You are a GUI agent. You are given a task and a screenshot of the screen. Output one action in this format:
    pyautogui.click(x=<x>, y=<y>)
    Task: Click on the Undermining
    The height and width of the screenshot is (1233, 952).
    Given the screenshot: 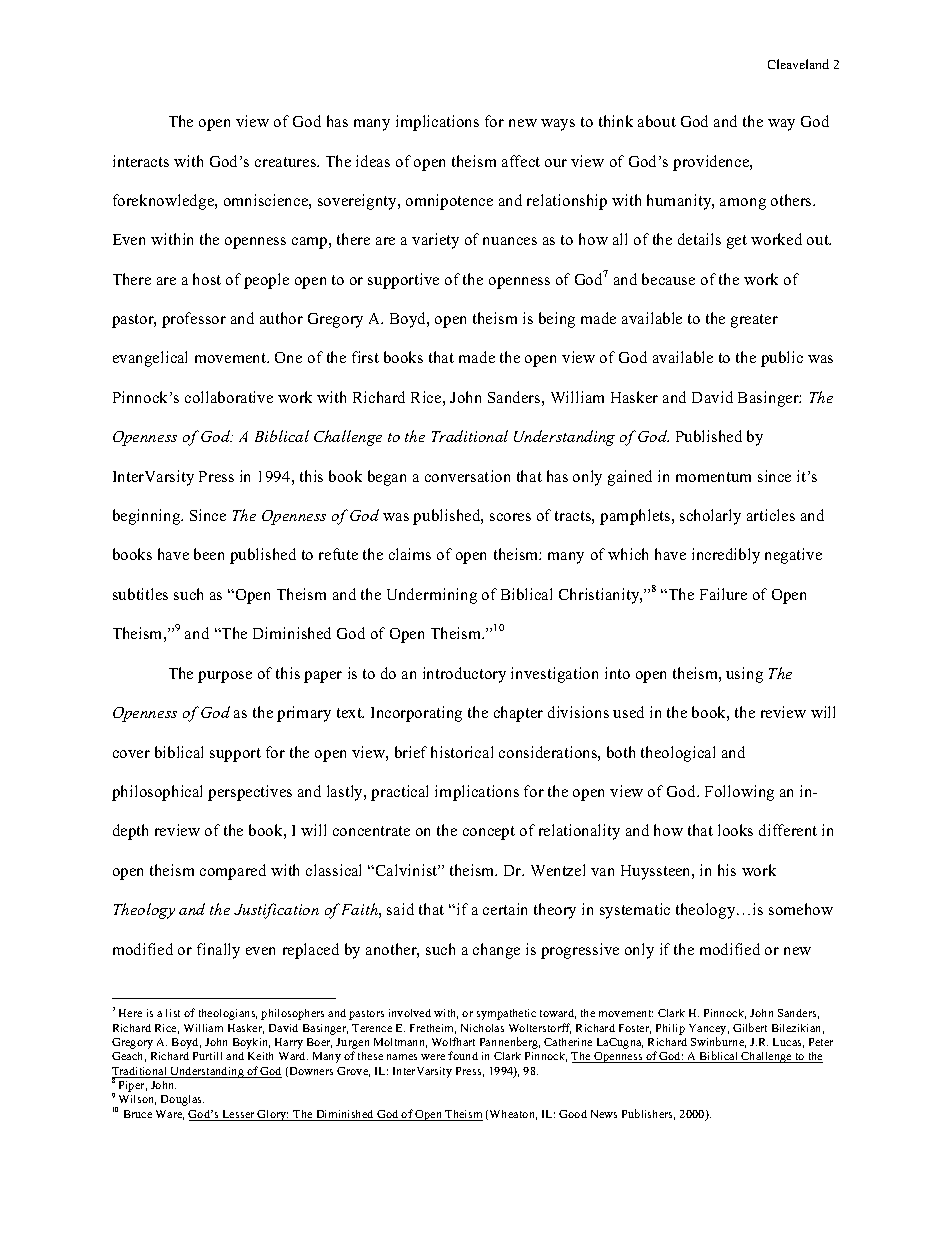 What is the action you would take?
    pyautogui.click(x=432, y=596)
